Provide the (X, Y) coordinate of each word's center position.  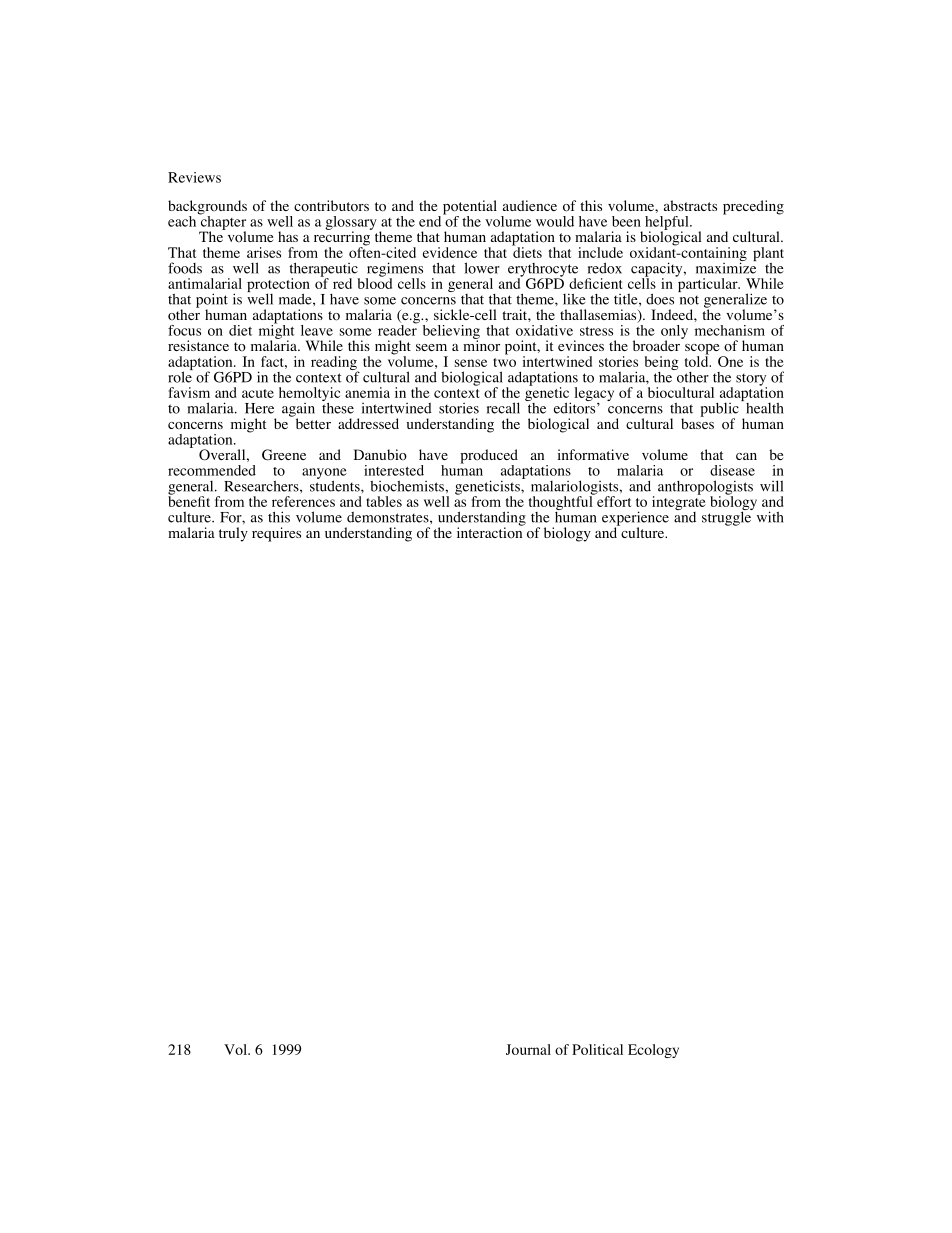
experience (635, 519)
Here (259, 408)
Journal (528, 1049)
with (770, 517)
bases (697, 422)
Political (597, 1049)
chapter (222, 222)
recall (503, 408)
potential (468, 208)
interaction (490, 532)
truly (233, 534)
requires (276, 534)
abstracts (690, 205)
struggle (727, 517)
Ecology (653, 1051)
